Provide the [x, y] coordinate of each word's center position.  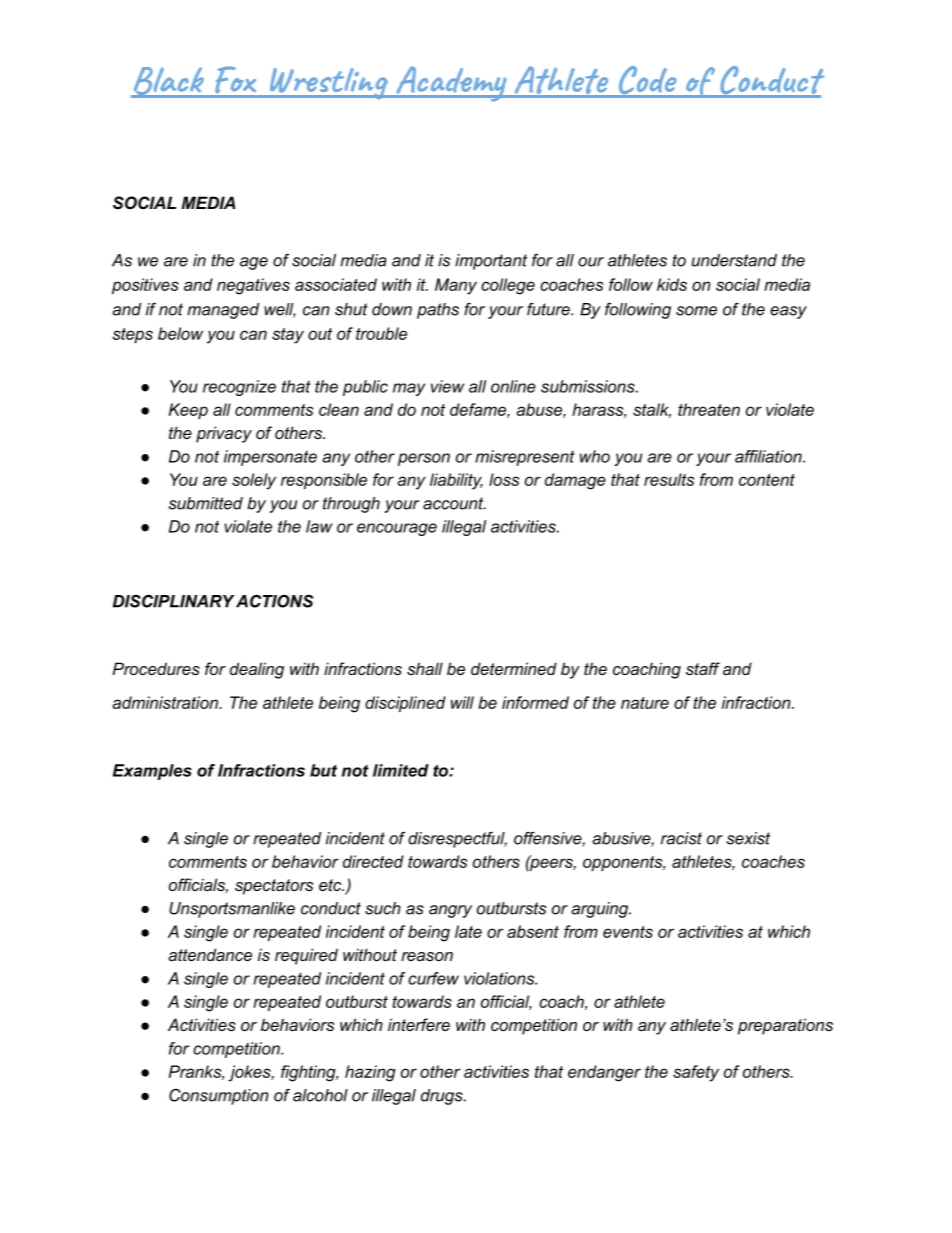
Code [647, 81]
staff [703, 668]
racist [681, 838]
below [180, 333]
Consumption [219, 1097]
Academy [451, 84]
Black [169, 82]
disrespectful [457, 840]
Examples [152, 772]
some [696, 311]
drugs [443, 1097]
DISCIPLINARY [173, 601]
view [447, 386]
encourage [397, 529]
